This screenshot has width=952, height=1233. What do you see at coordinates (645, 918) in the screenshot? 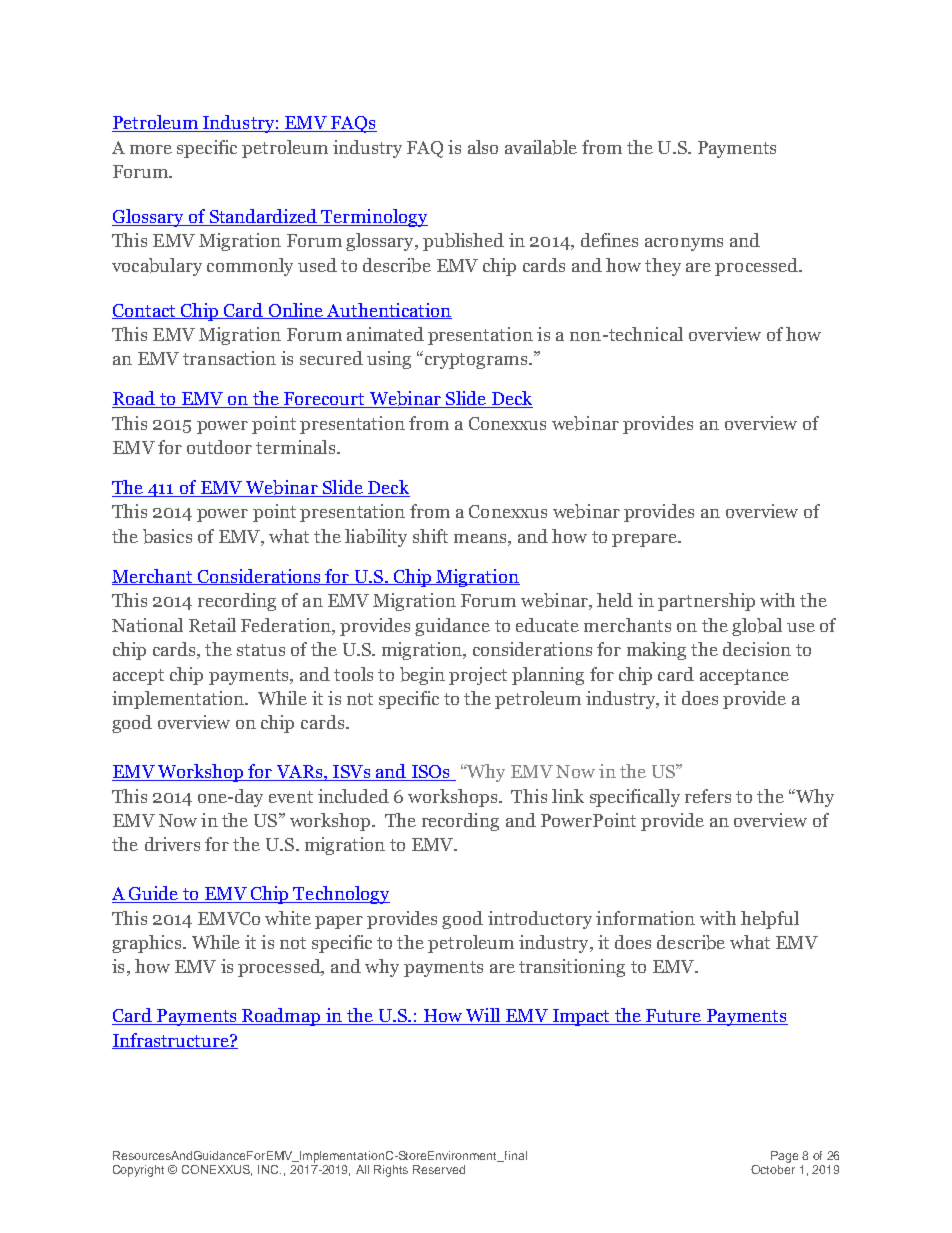
I see `information` at bounding box center [645, 918].
